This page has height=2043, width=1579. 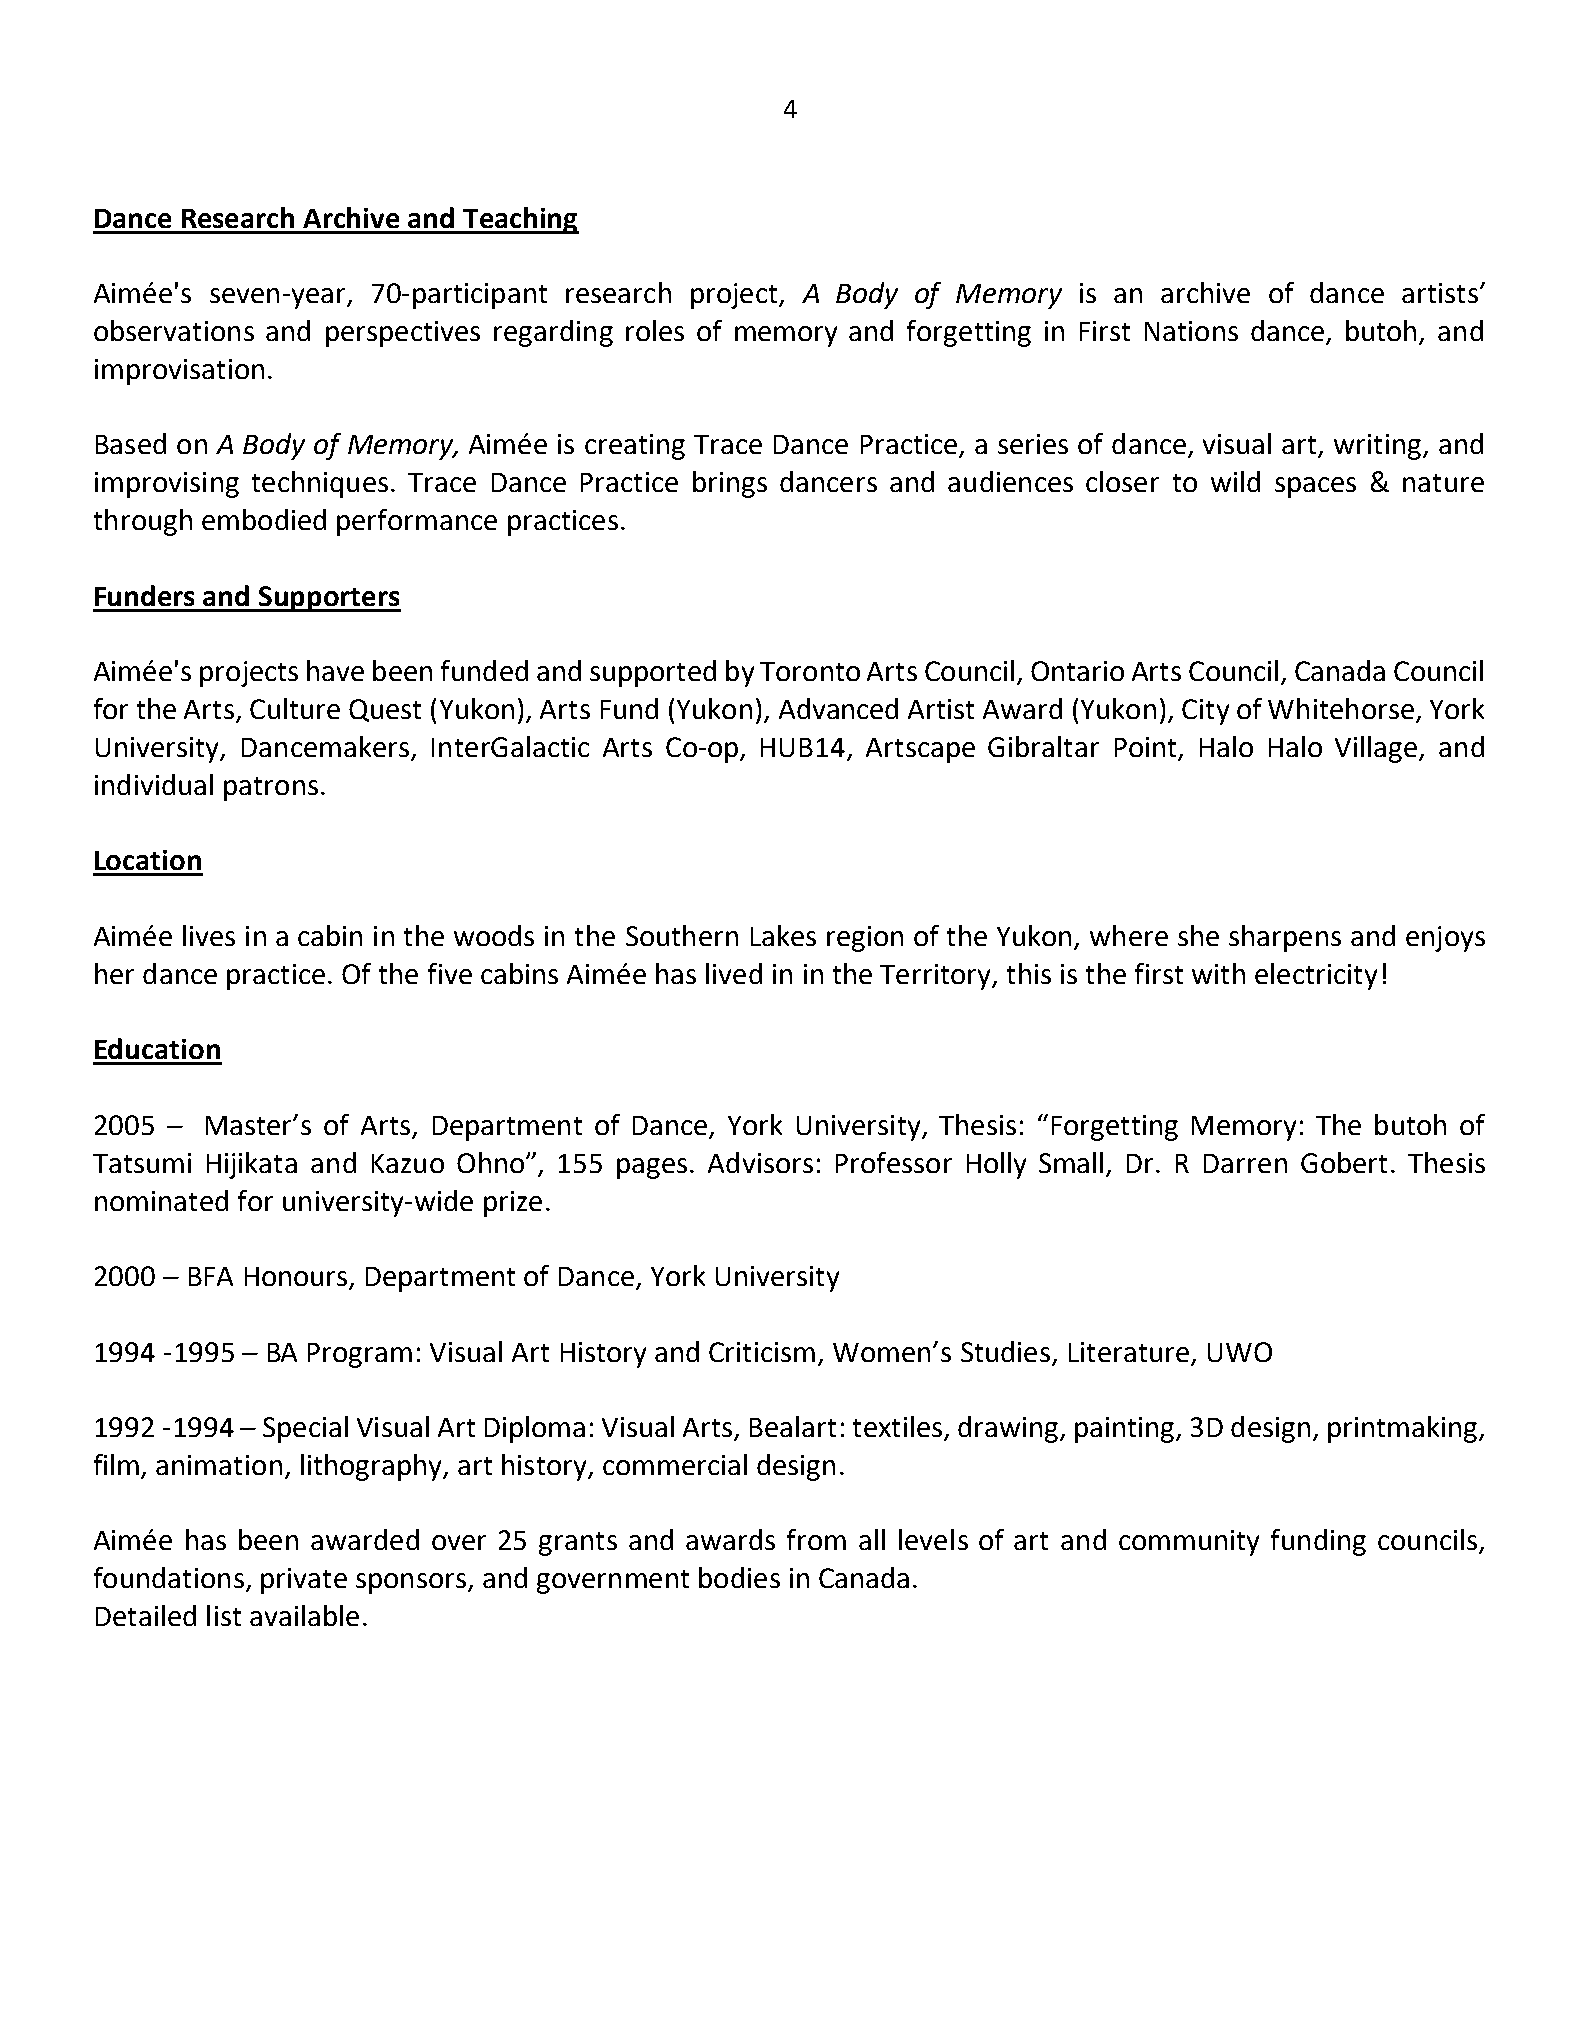 What do you see at coordinates (1129, 1352) in the page?
I see `Literature` at bounding box center [1129, 1352].
